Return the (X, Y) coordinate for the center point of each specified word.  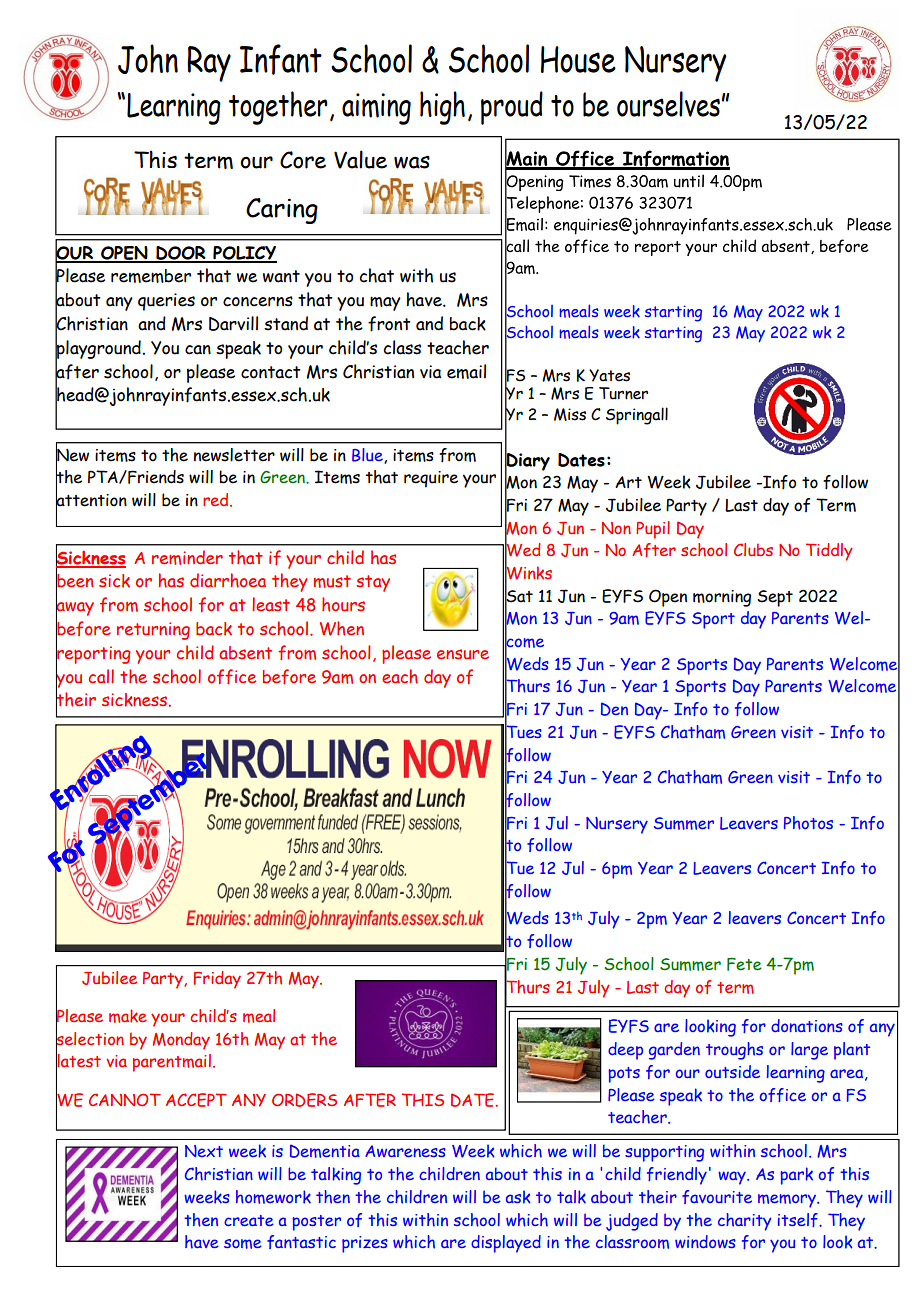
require (431, 479)
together (278, 108)
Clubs (753, 549)
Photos (808, 823)
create (249, 1220)
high (442, 108)
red (217, 500)
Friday (217, 980)
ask (518, 1197)
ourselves (668, 104)
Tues (523, 732)
